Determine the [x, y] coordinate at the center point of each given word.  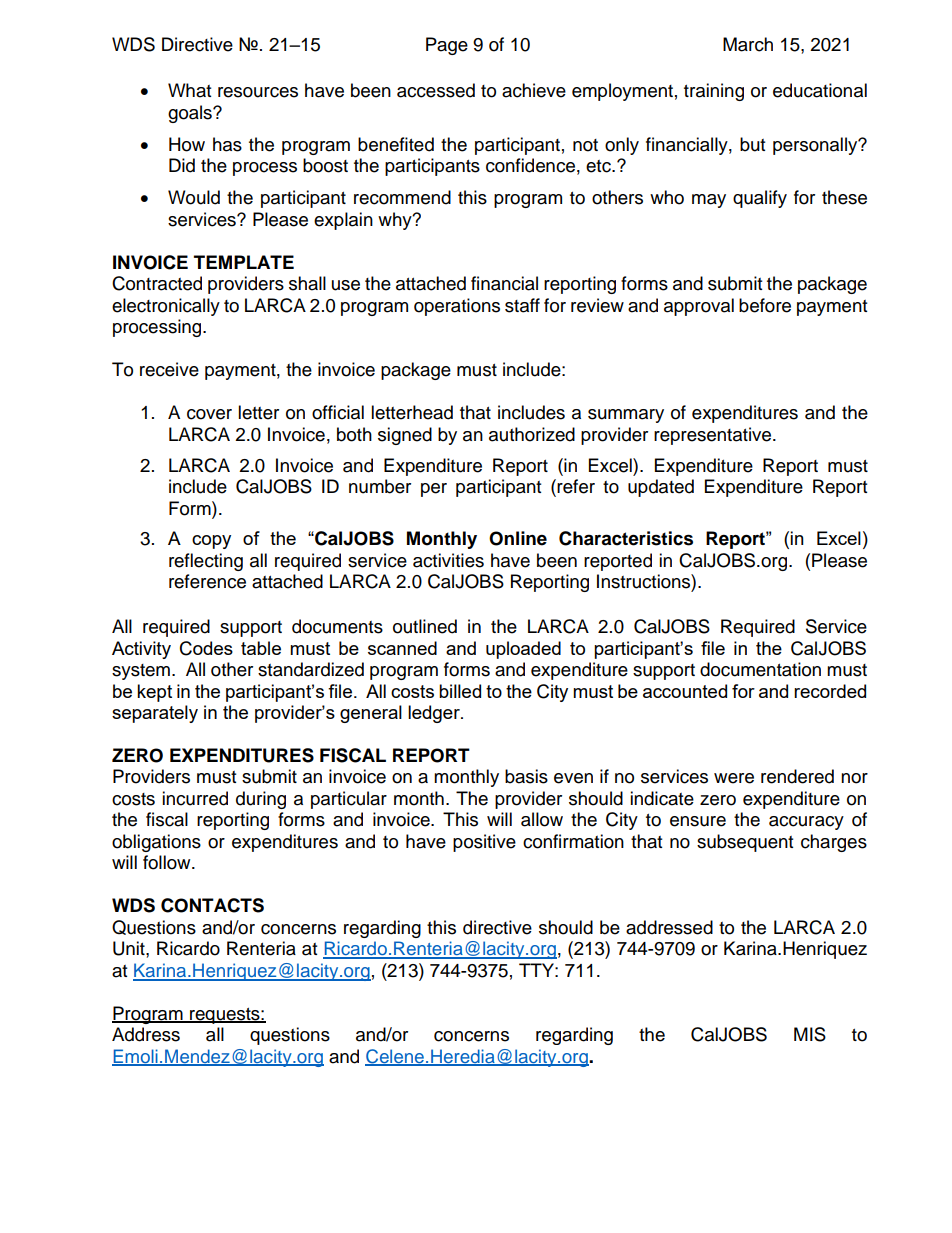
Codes [206, 648]
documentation [760, 669]
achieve [534, 90]
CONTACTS [212, 905]
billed [460, 691]
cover [209, 414]
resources [258, 92]
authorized [532, 434]
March [748, 44]
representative [714, 436]
